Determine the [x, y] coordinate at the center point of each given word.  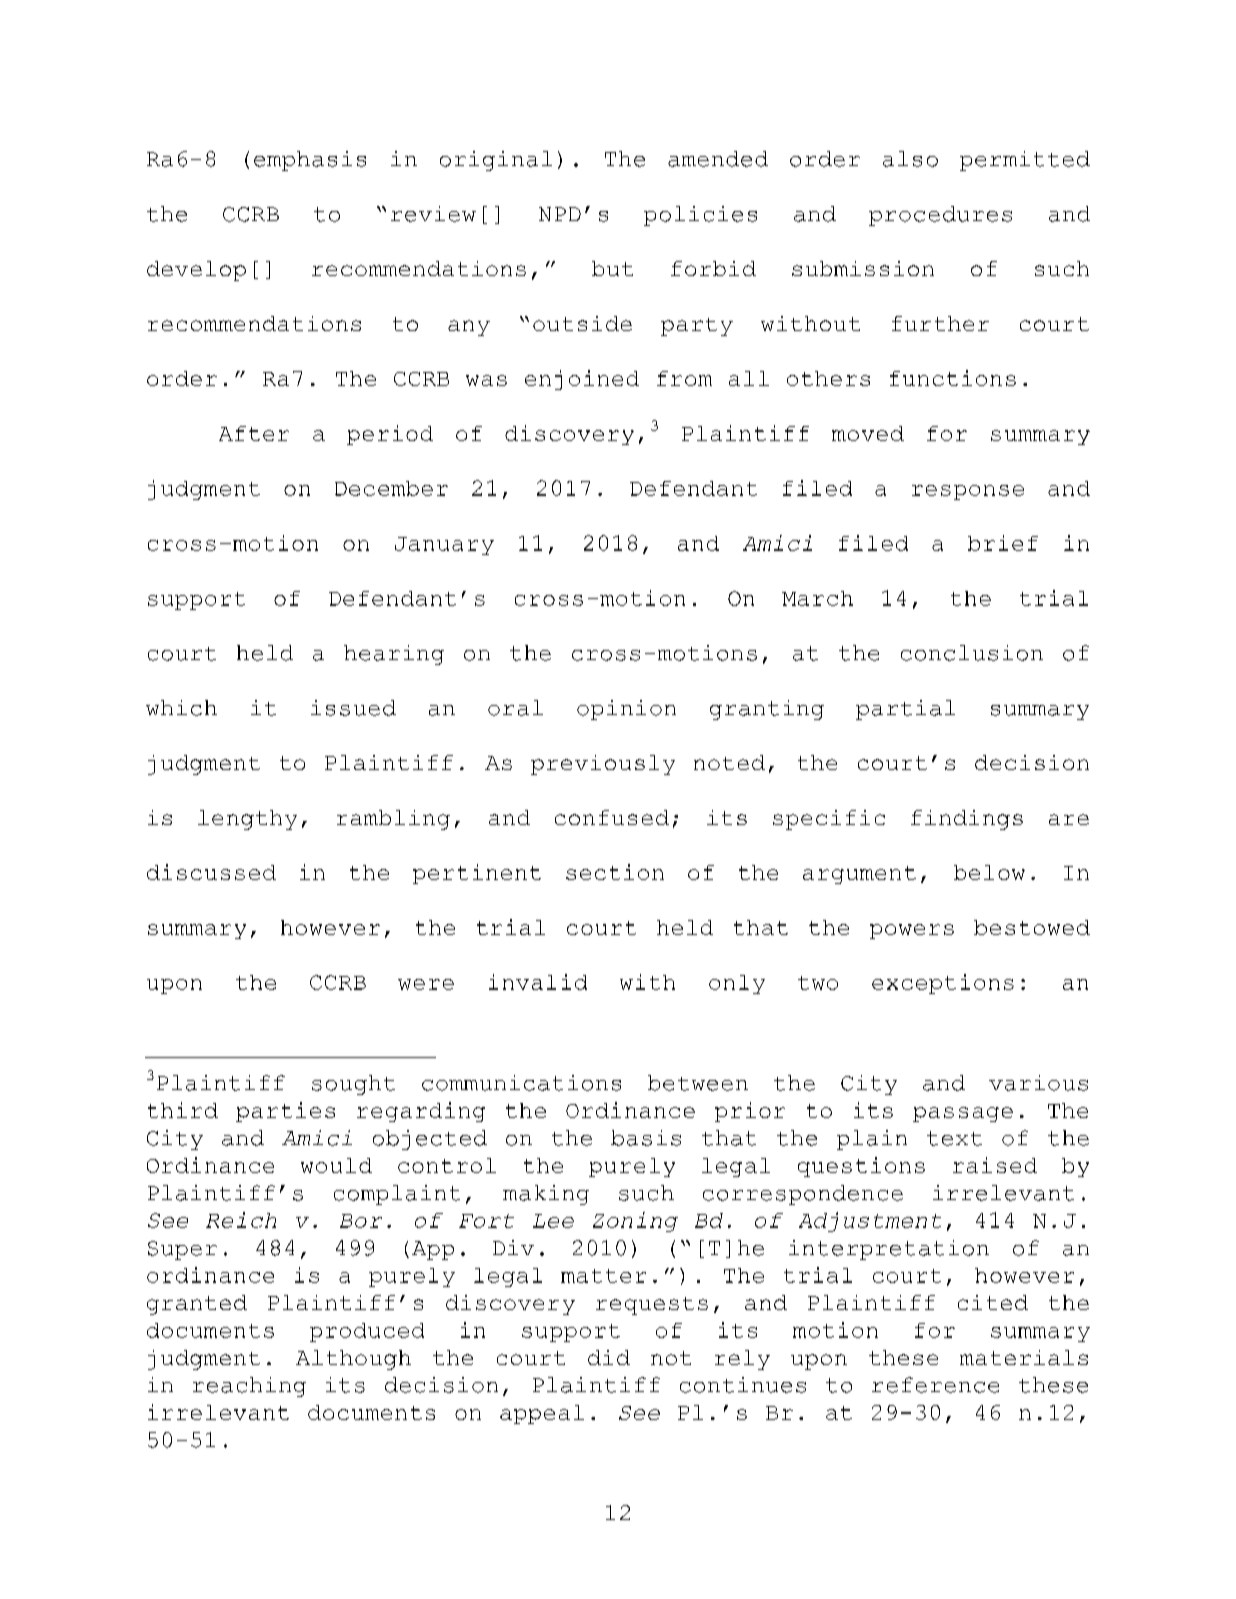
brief [1003, 543]
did [609, 1357]
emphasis [310, 161]
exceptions [943, 984]
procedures [940, 216]
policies [700, 216]
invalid [538, 982]
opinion [626, 710]
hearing [394, 655]
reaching [249, 1387]
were [426, 984]
